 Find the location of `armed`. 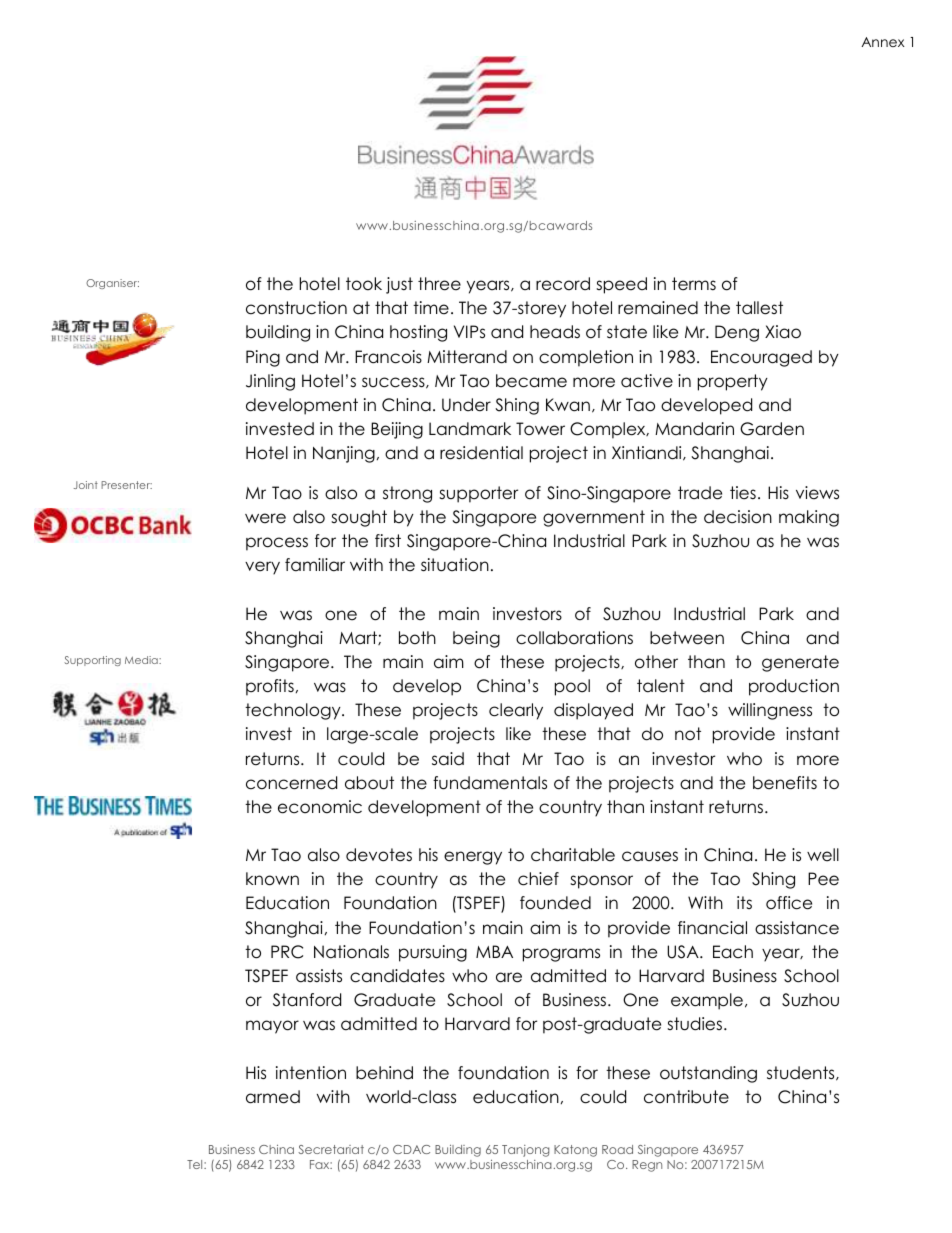

armed is located at coordinates (273, 1097).
